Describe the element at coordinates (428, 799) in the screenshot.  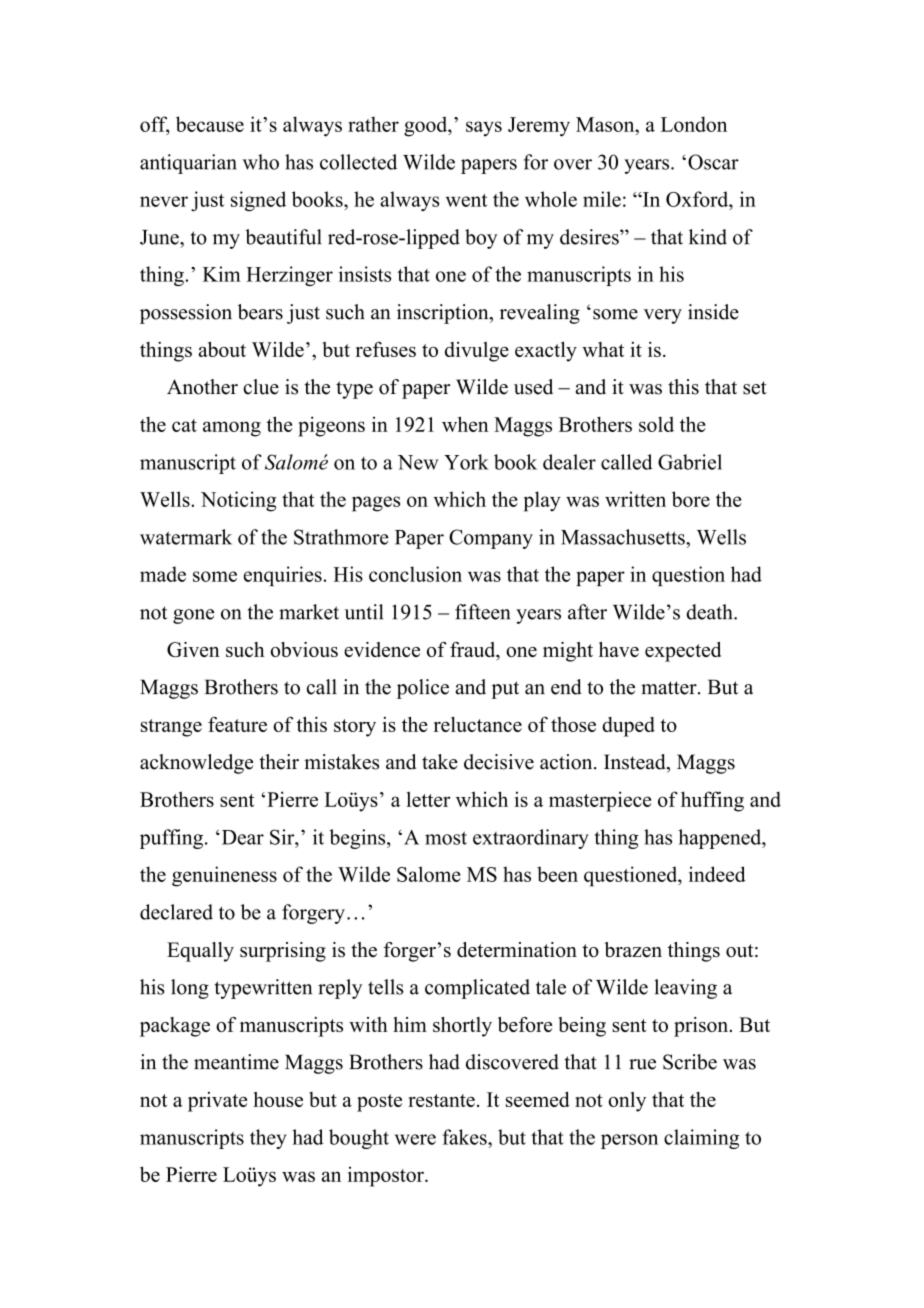
I see `letter` at that location.
